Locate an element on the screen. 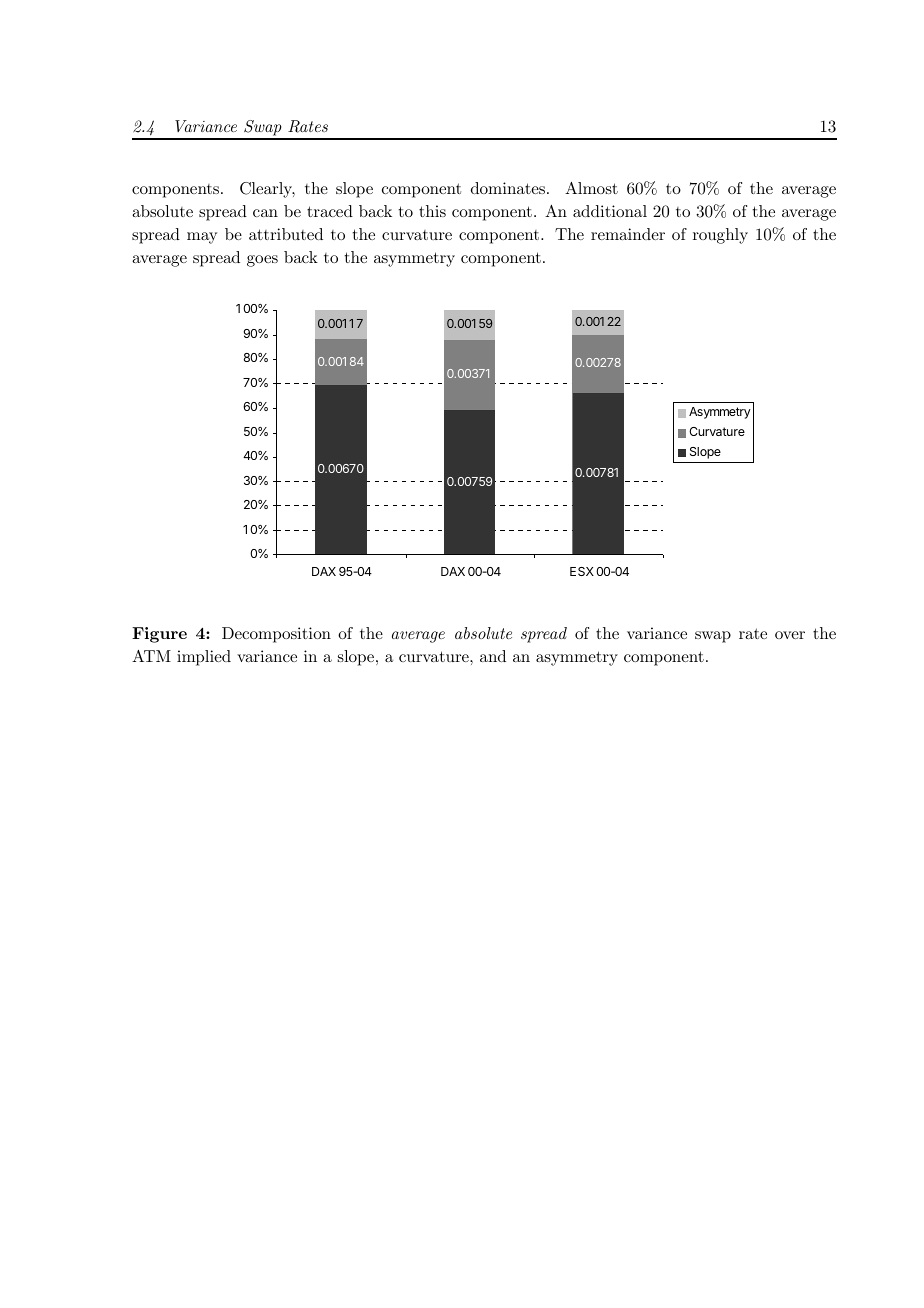 The image size is (924, 1308). and is located at coordinates (493, 656).
